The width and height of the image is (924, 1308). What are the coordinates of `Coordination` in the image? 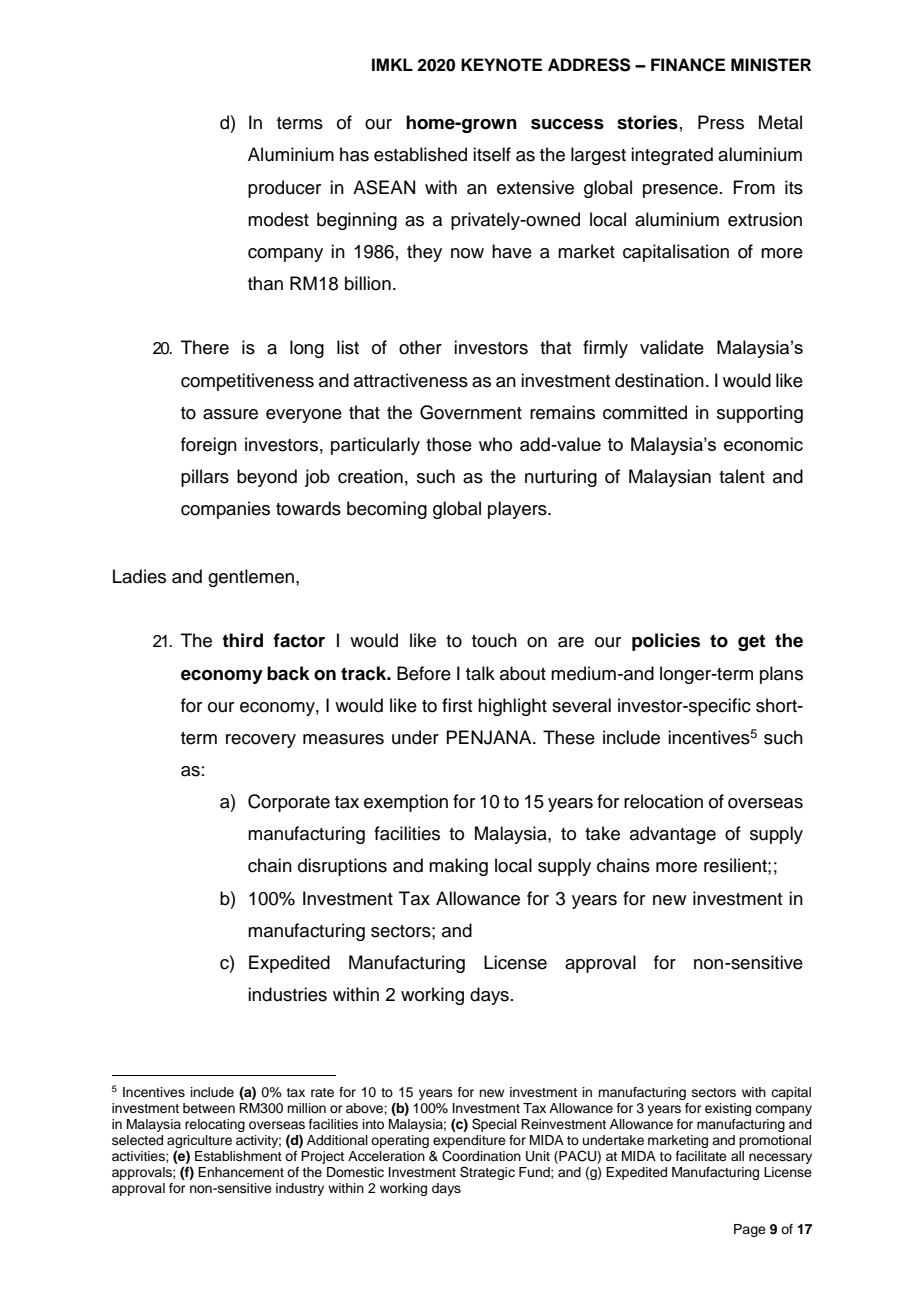 It's located at (481, 1156).
